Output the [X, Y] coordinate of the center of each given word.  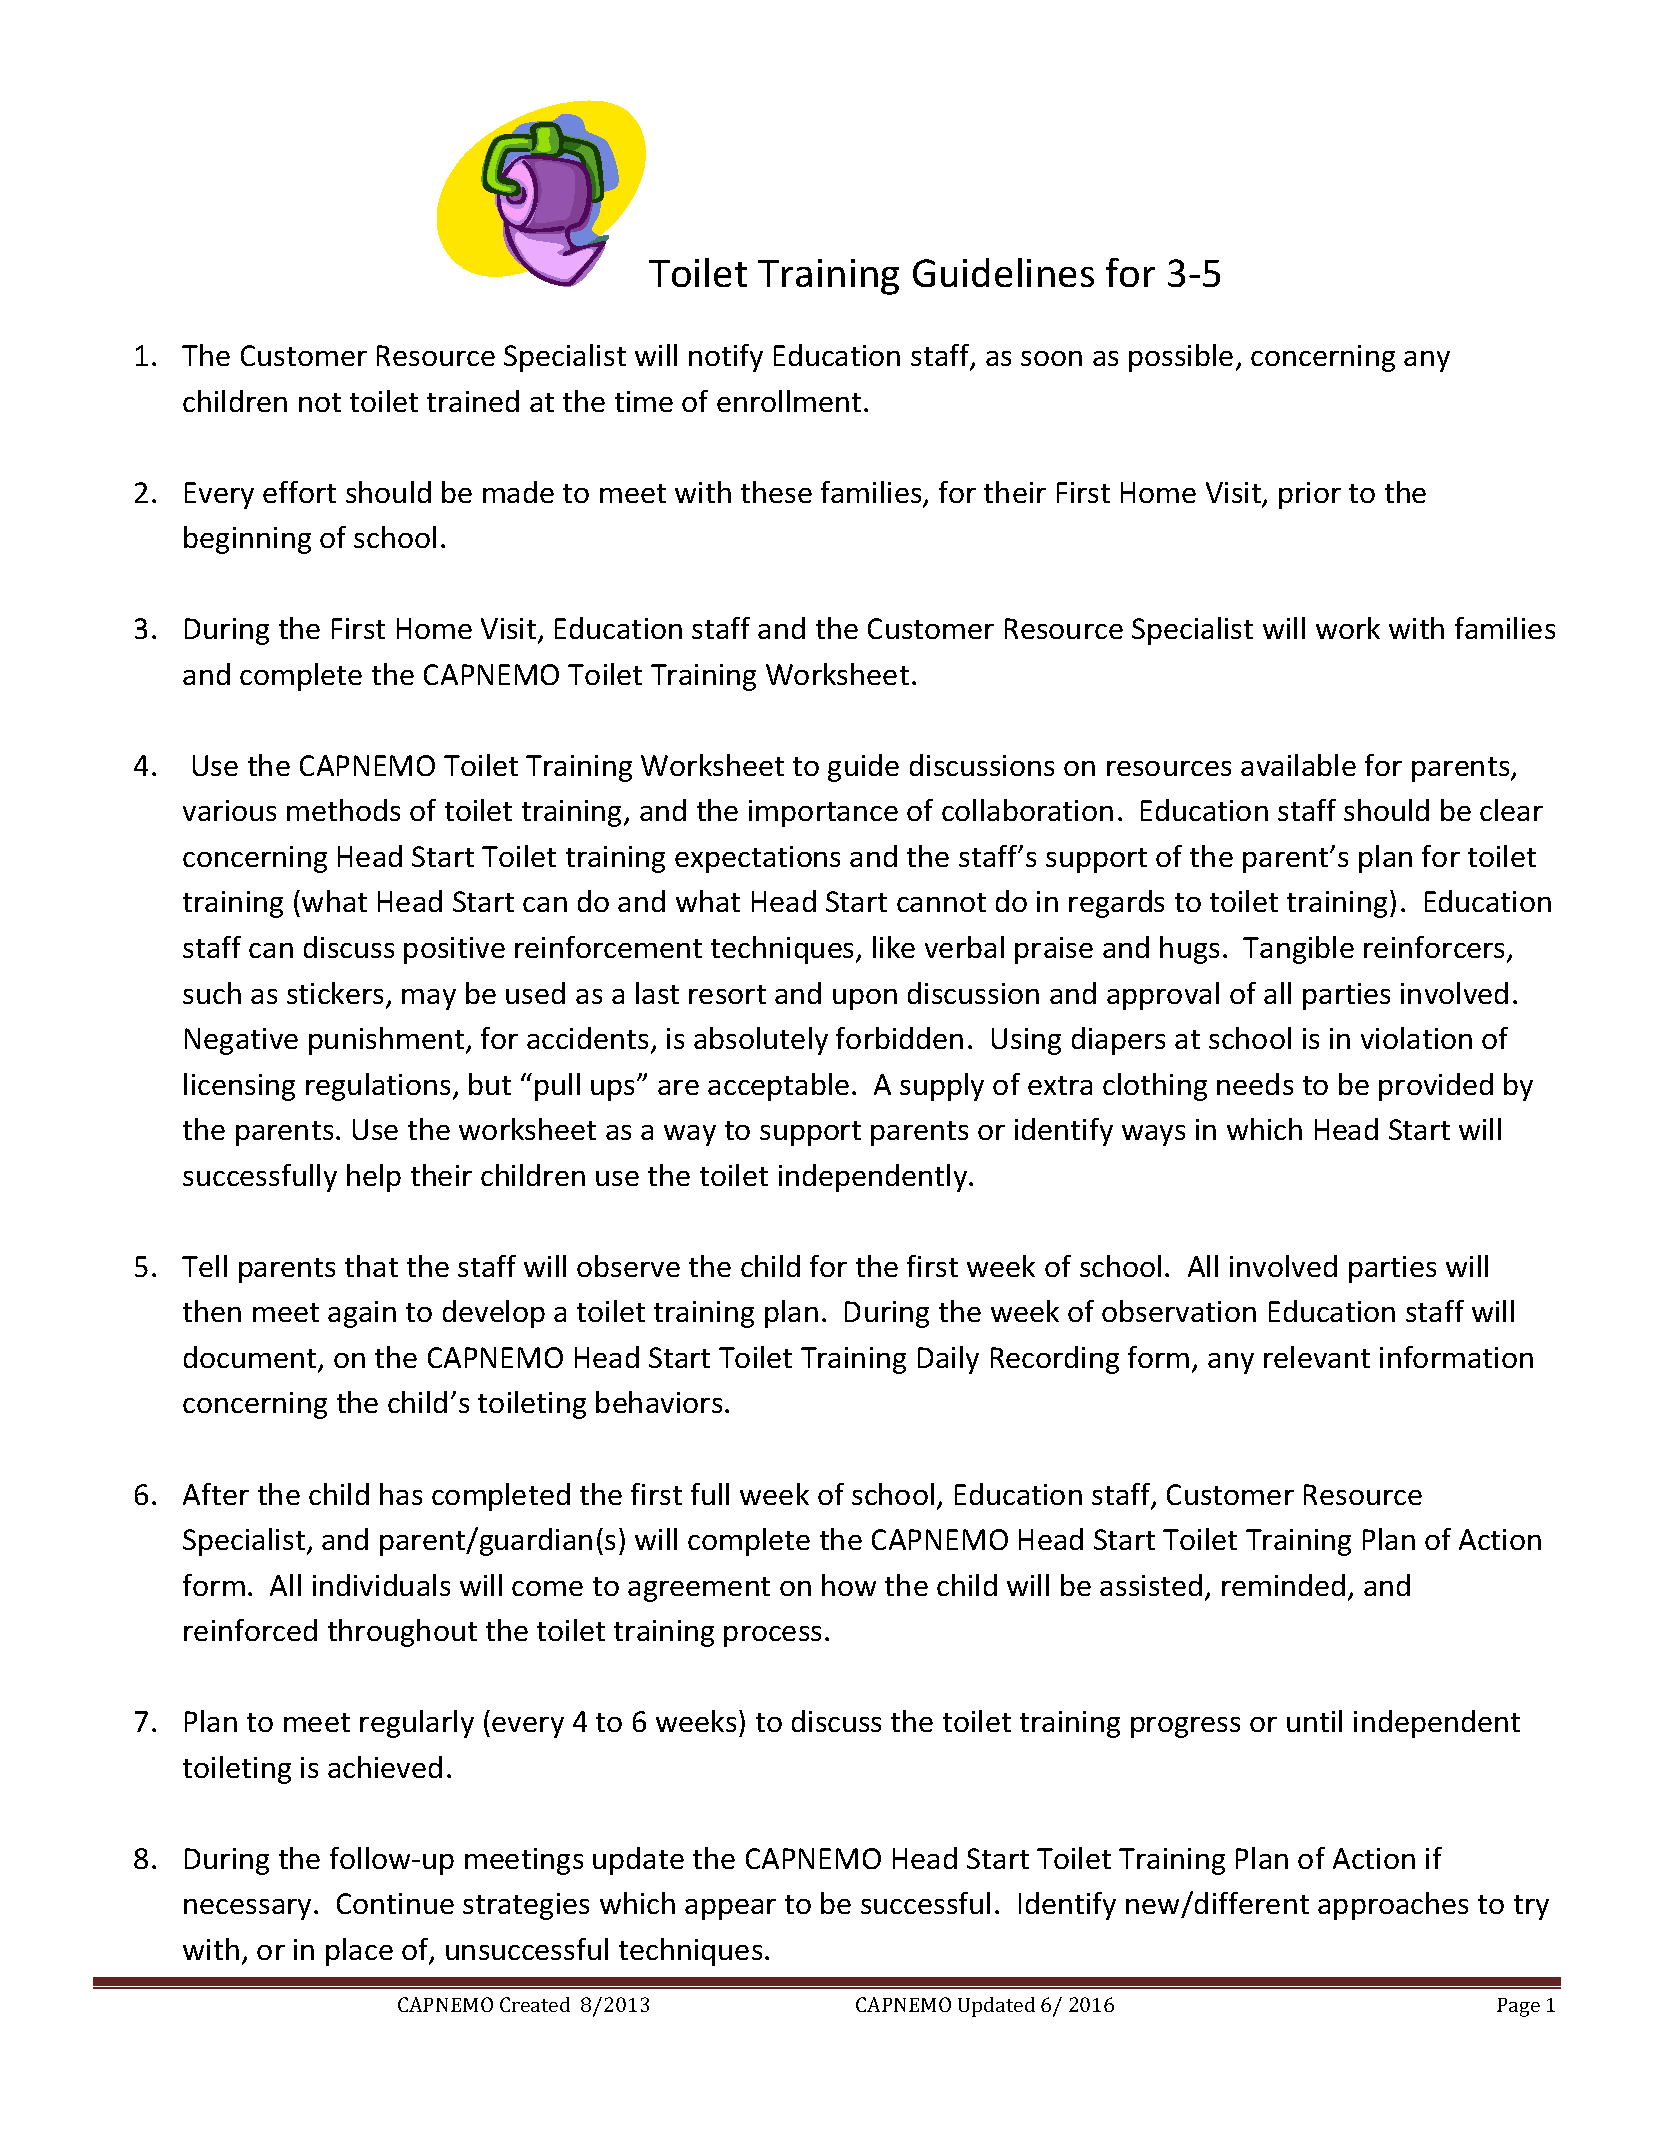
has [401, 1494]
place [359, 1952]
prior [1310, 495]
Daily [948, 1360]
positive [454, 950]
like [894, 947]
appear [730, 1909]
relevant [1317, 1357]
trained [473, 401]
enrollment [789, 401]
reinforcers [1436, 948]
